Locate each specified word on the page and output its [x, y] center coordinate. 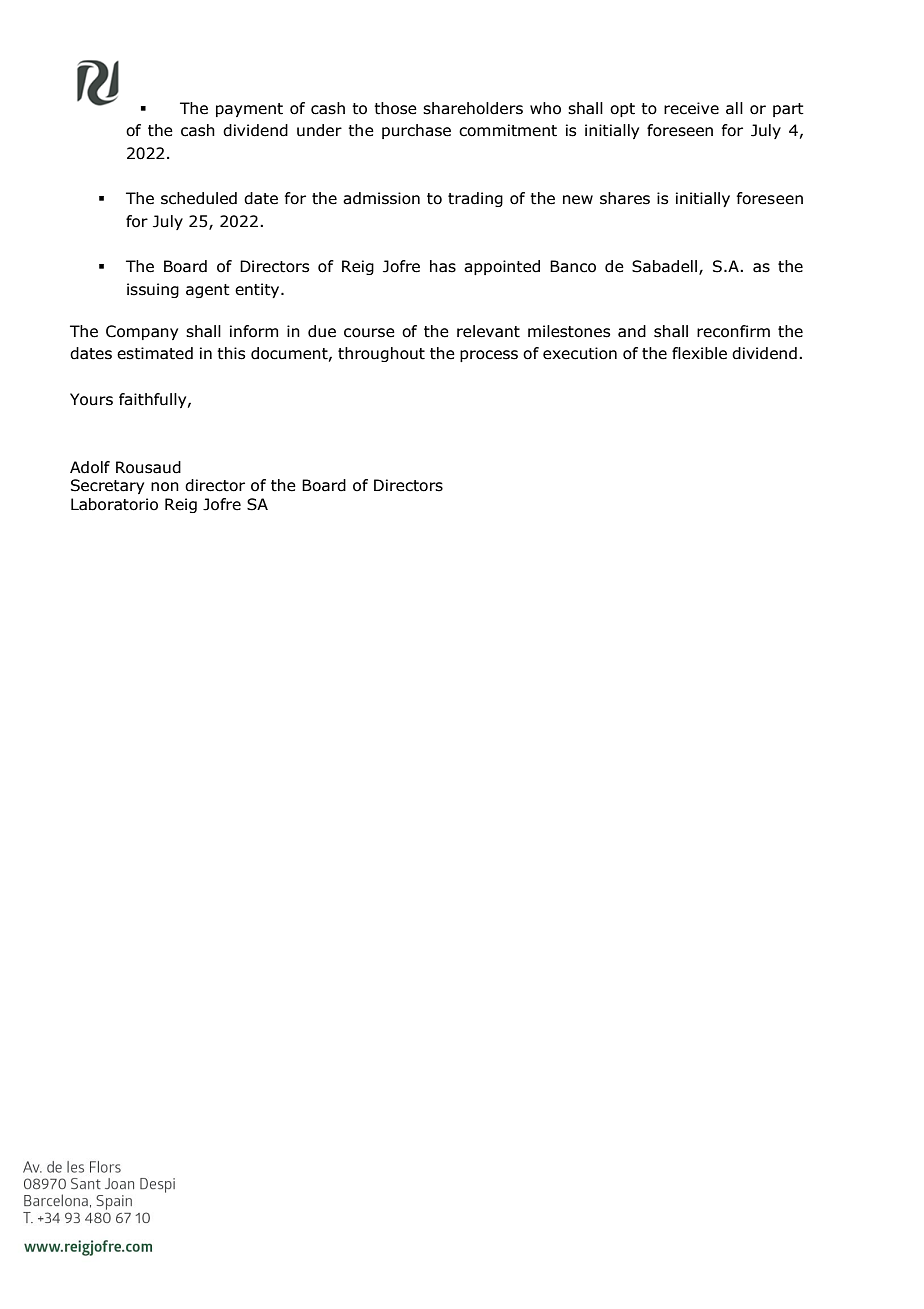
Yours [91, 399]
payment [249, 110]
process [489, 356]
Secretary [107, 486]
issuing [153, 290]
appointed [502, 267]
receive [691, 108]
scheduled [199, 198]
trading [475, 199]
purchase [416, 131]
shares [625, 198]
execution [580, 353]
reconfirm [733, 331]
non [165, 487]
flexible [699, 353]
